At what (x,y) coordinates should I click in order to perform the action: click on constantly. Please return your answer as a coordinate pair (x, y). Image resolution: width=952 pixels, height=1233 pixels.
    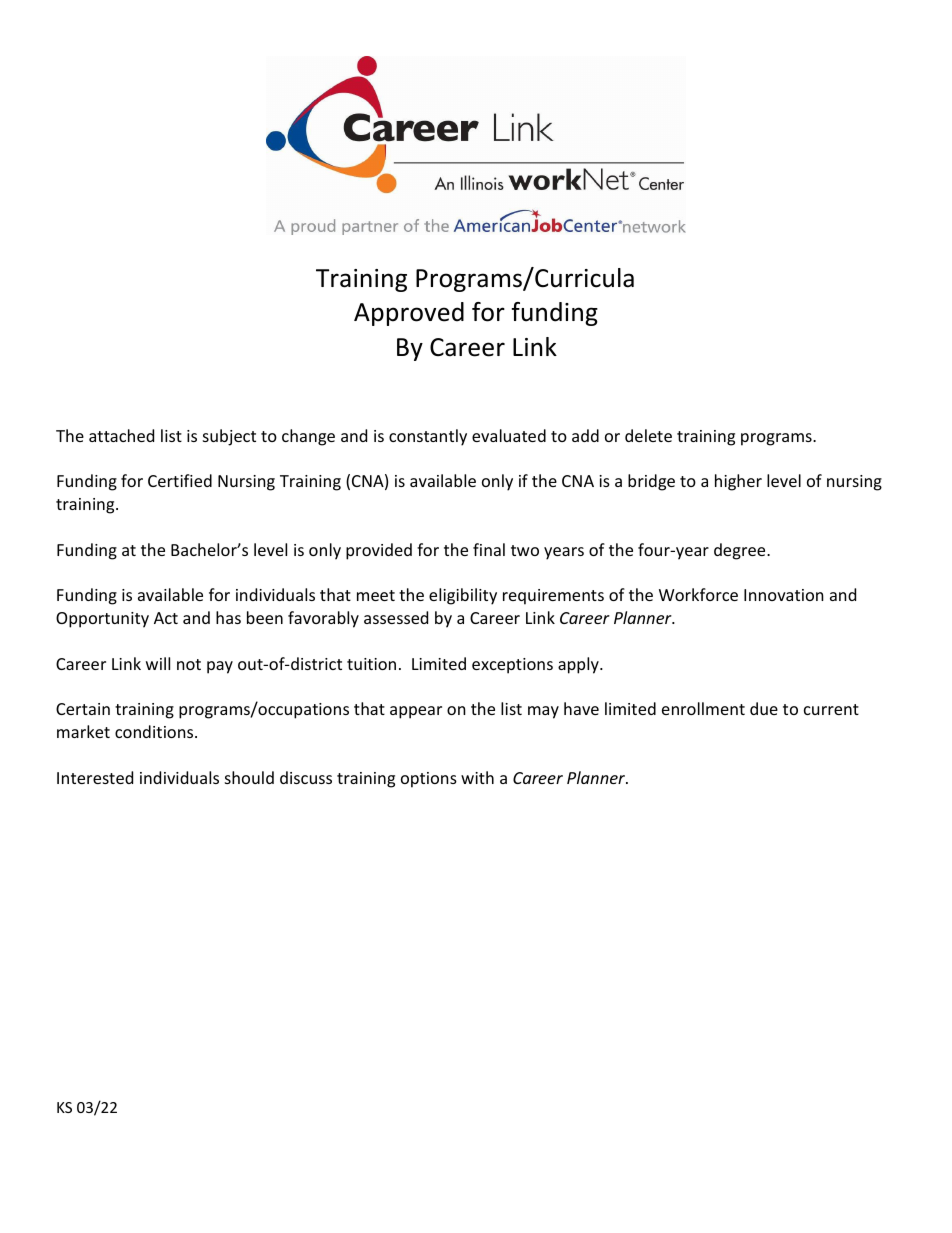
    Looking at the image, I should click on (428, 437).
